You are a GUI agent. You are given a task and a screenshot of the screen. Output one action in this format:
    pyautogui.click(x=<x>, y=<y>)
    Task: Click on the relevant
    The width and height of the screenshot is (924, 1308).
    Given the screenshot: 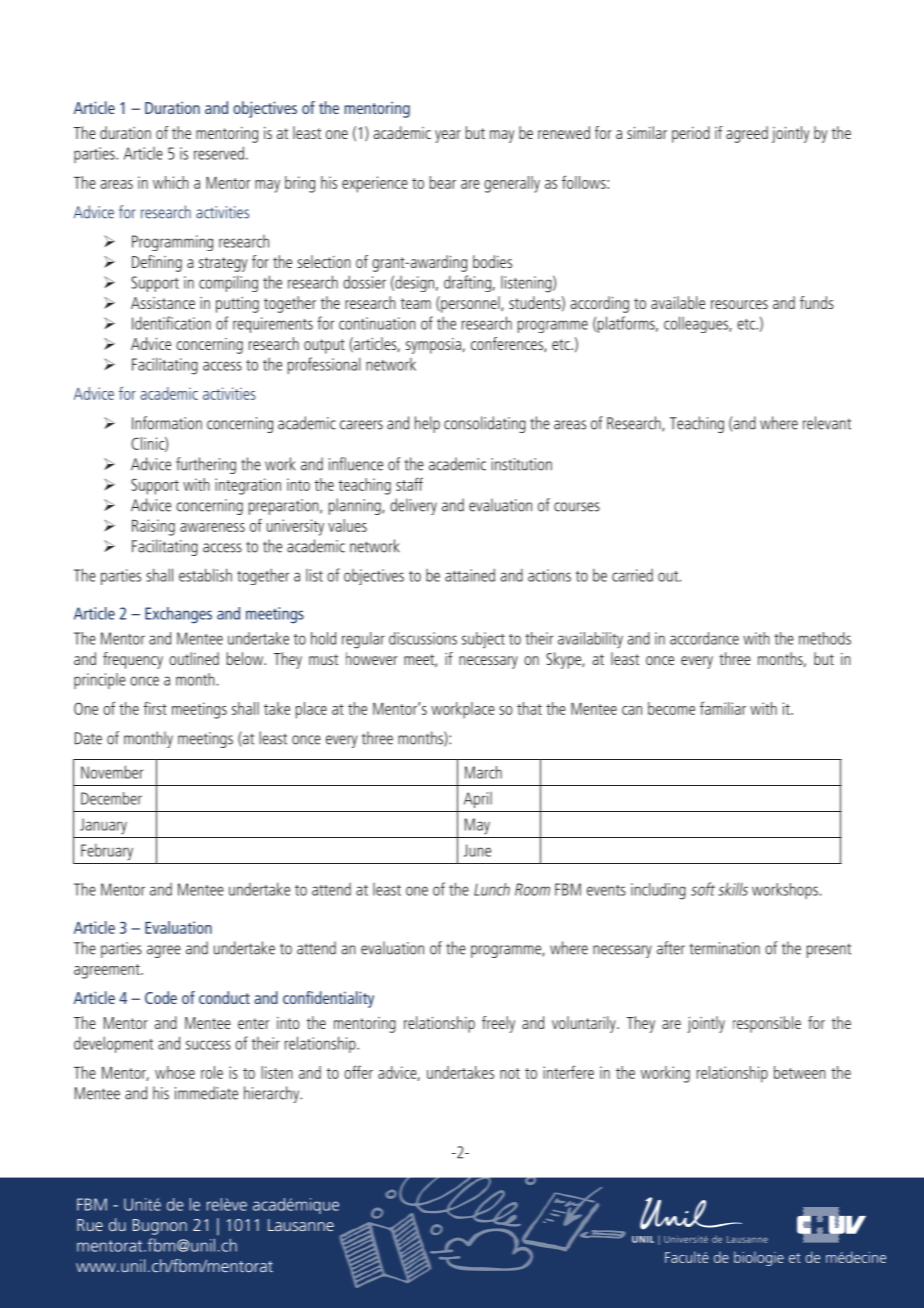 What is the action you would take?
    pyautogui.click(x=827, y=423)
